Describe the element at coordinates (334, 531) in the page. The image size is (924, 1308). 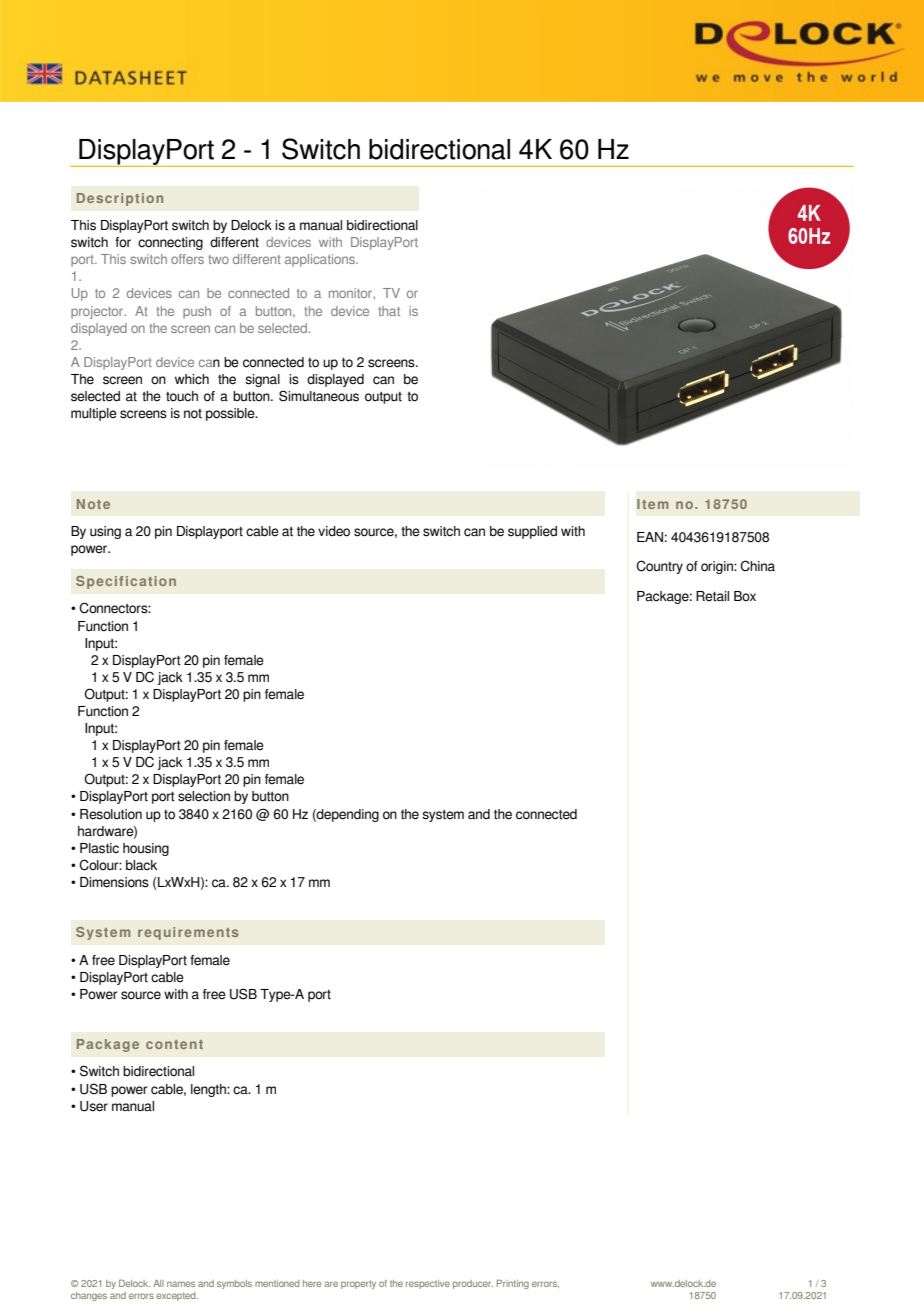
I see `video` at that location.
